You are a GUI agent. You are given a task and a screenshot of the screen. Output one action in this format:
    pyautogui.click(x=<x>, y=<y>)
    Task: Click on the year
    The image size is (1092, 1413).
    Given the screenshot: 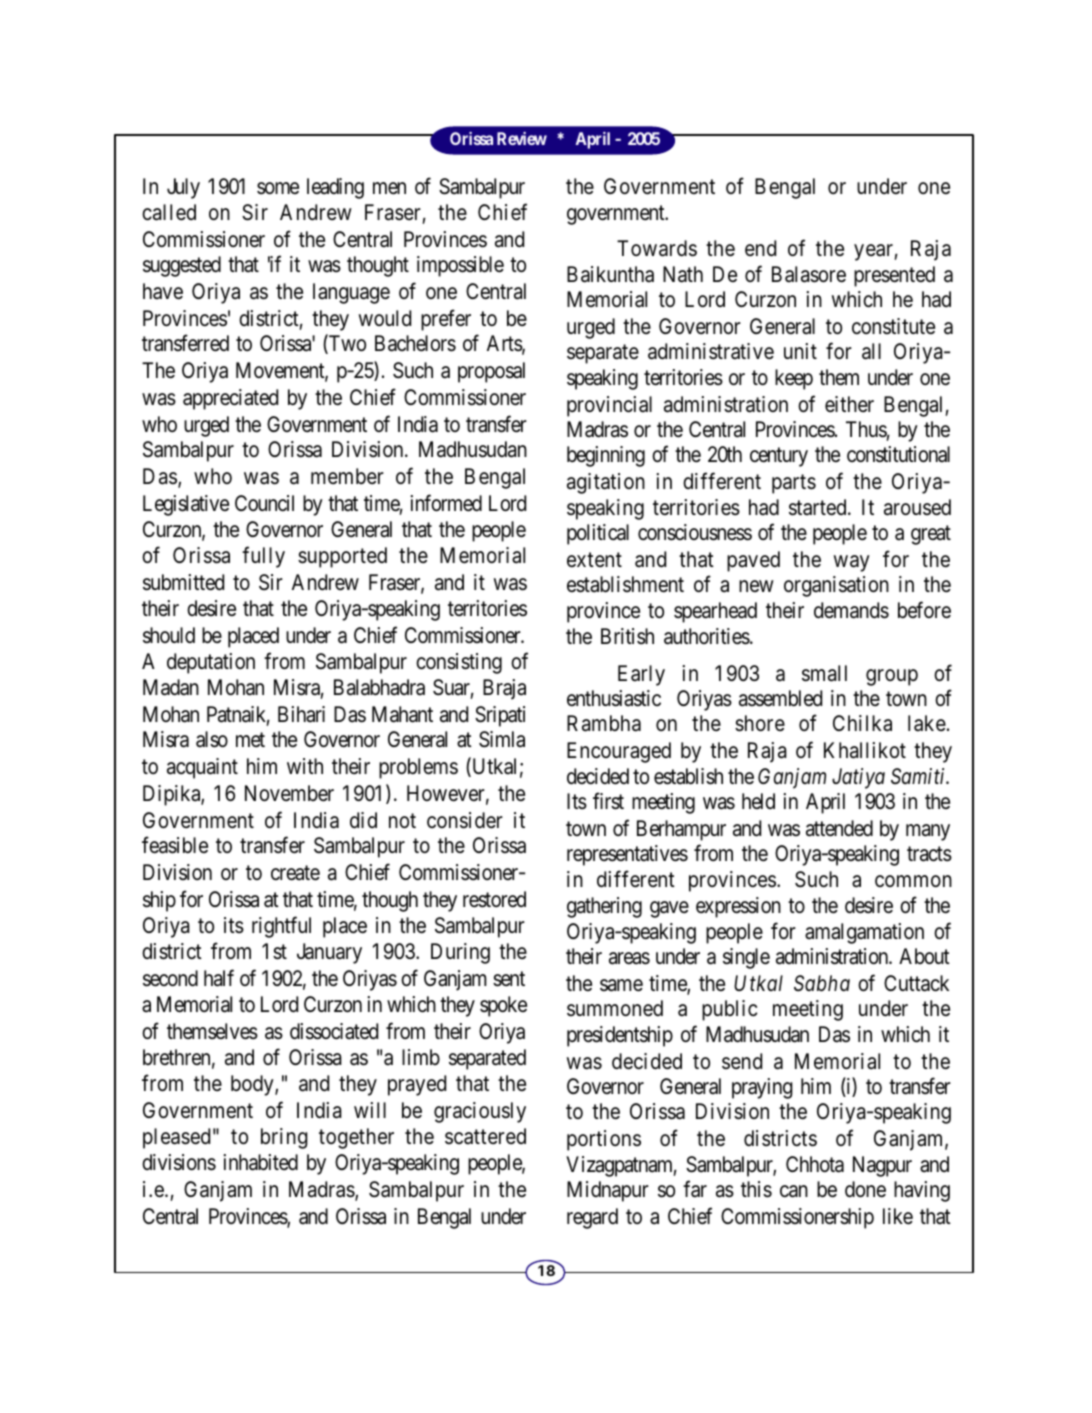 What is the action you would take?
    pyautogui.click(x=874, y=253)
